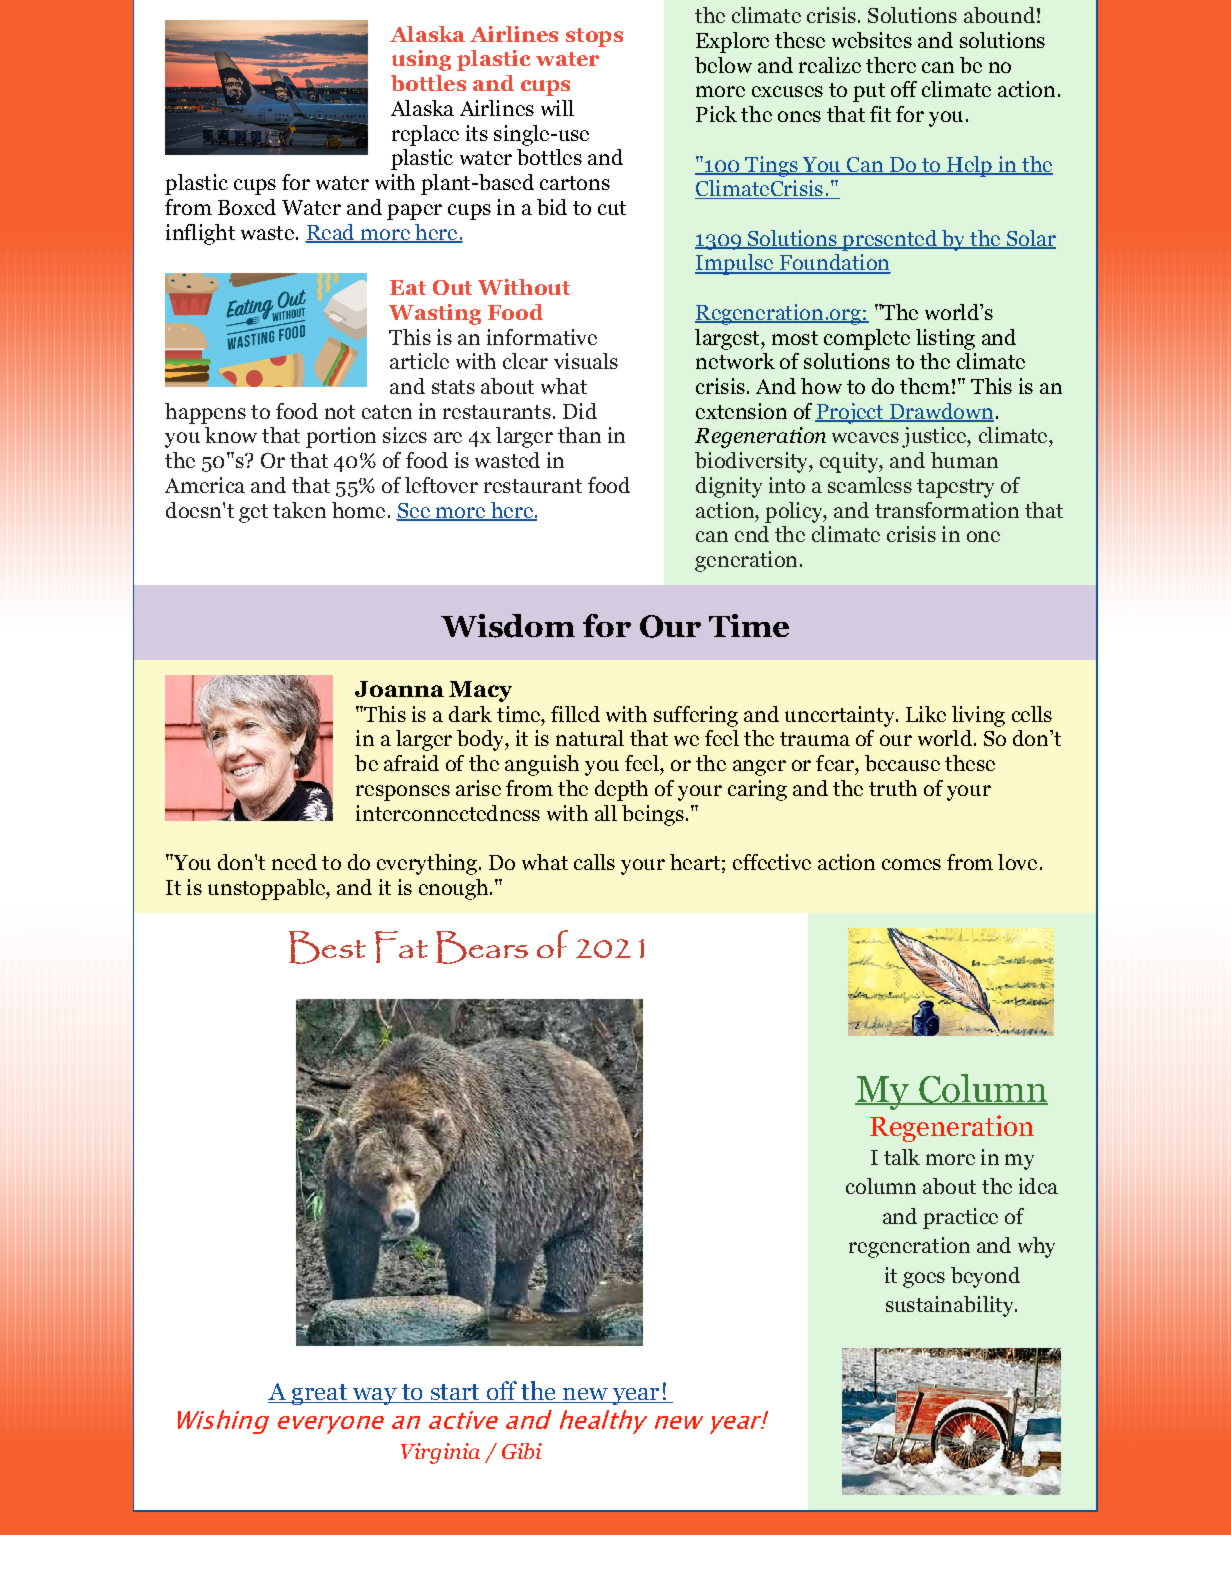 Image resolution: width=1231 pixels, height=1593 pixels. Describe the element at coordinates (926, 714) in the screenshot. I see `Like` at that location.
